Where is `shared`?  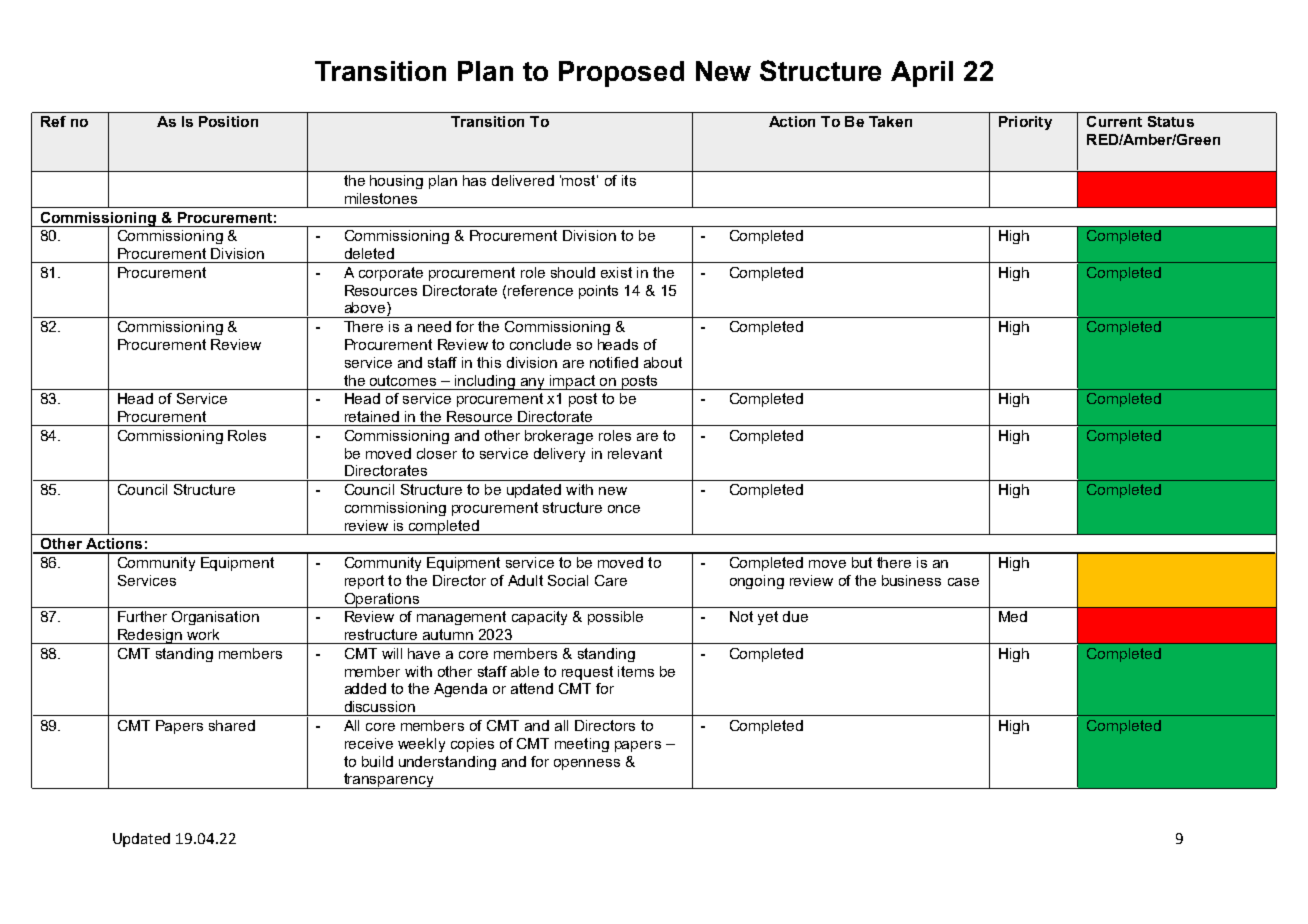
shared is located at coordinates (232, 725).
